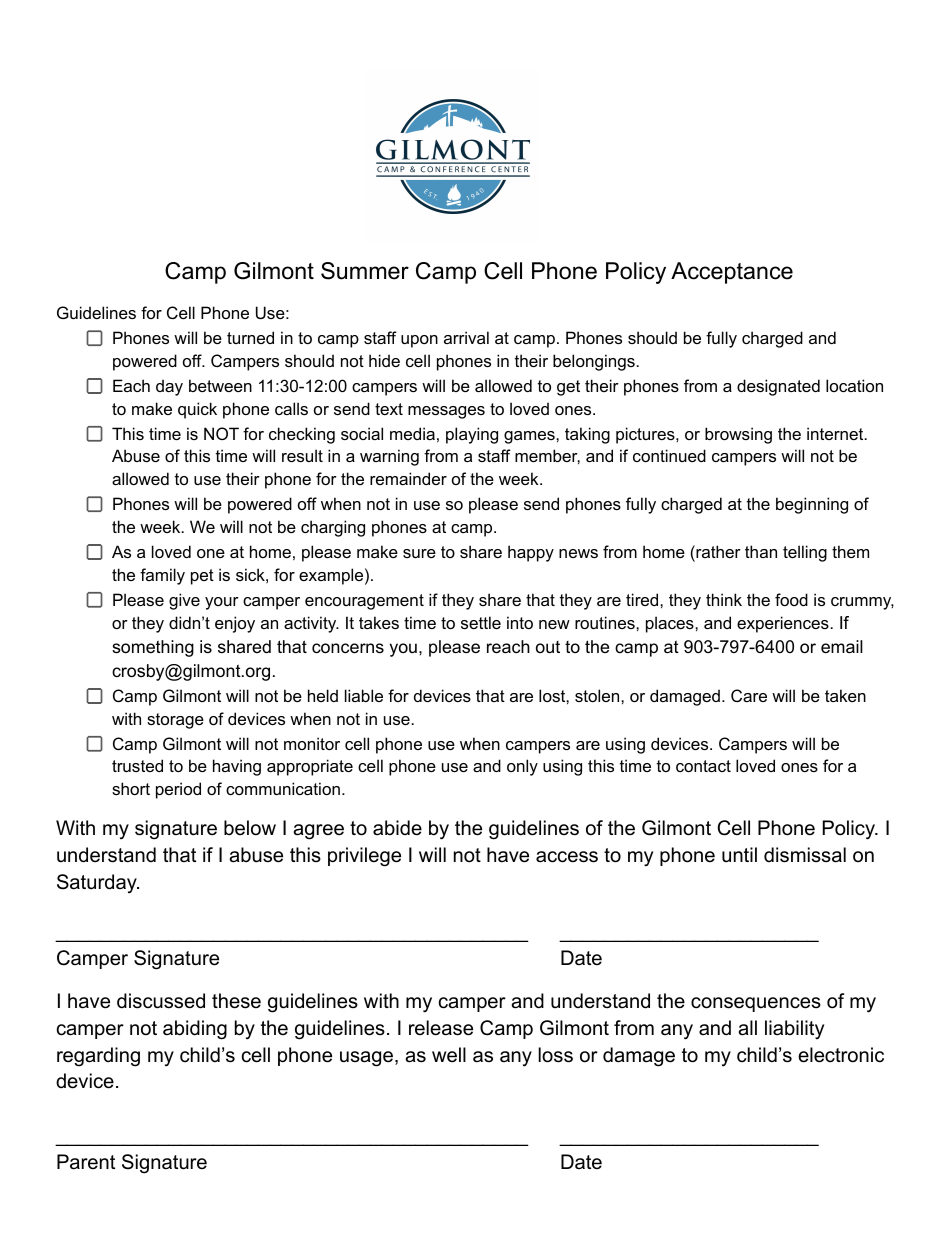 This screenshot has width=952, height=1233. Describe the element at coordinates (732, 273) in the screenshot. I see `Acceptance` at that location.
